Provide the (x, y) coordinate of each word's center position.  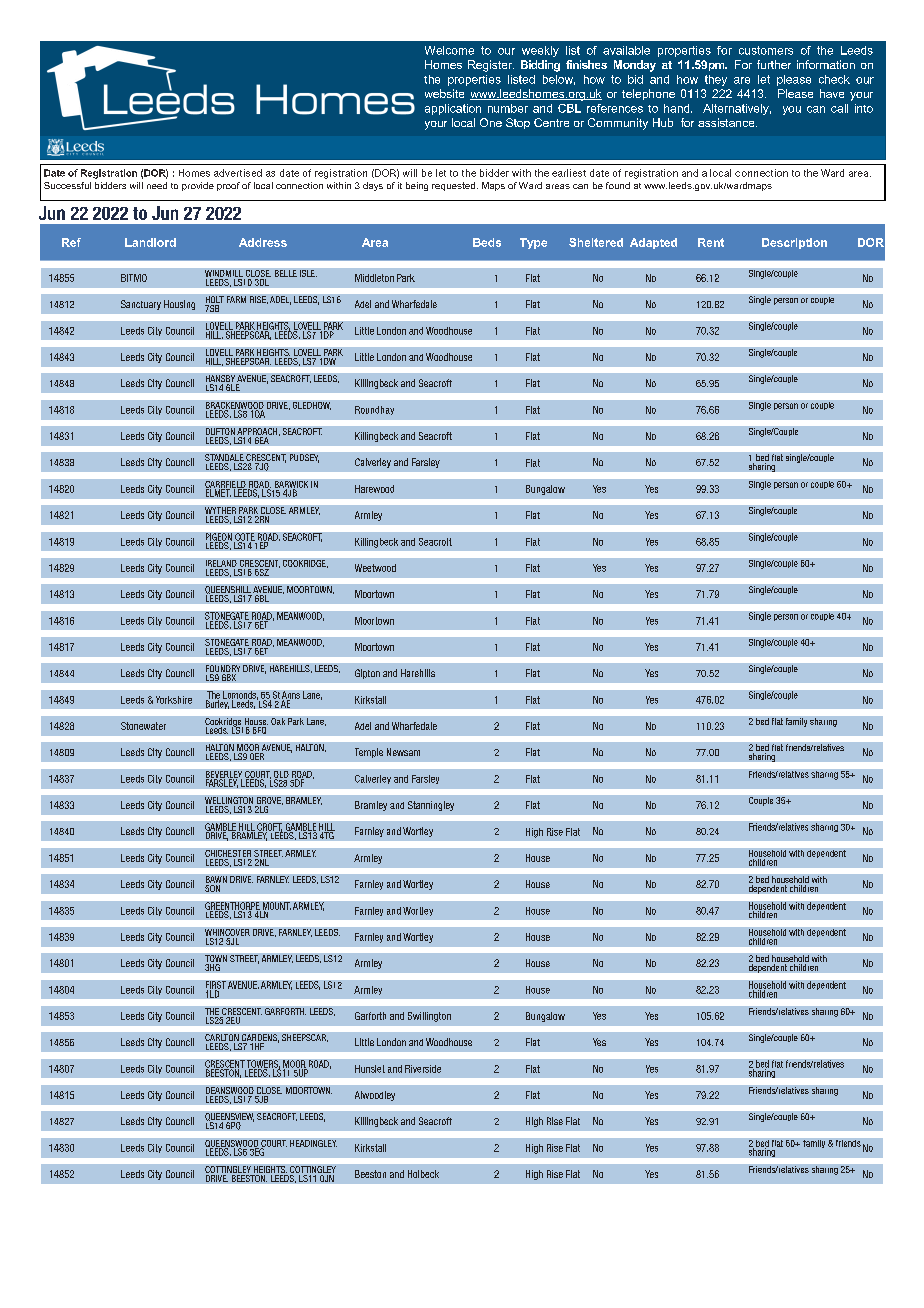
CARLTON (223, 1039)
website (444, 93)
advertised (238, 173)
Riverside (423, 1069)
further (774, 64)
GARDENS (259, 1039)
